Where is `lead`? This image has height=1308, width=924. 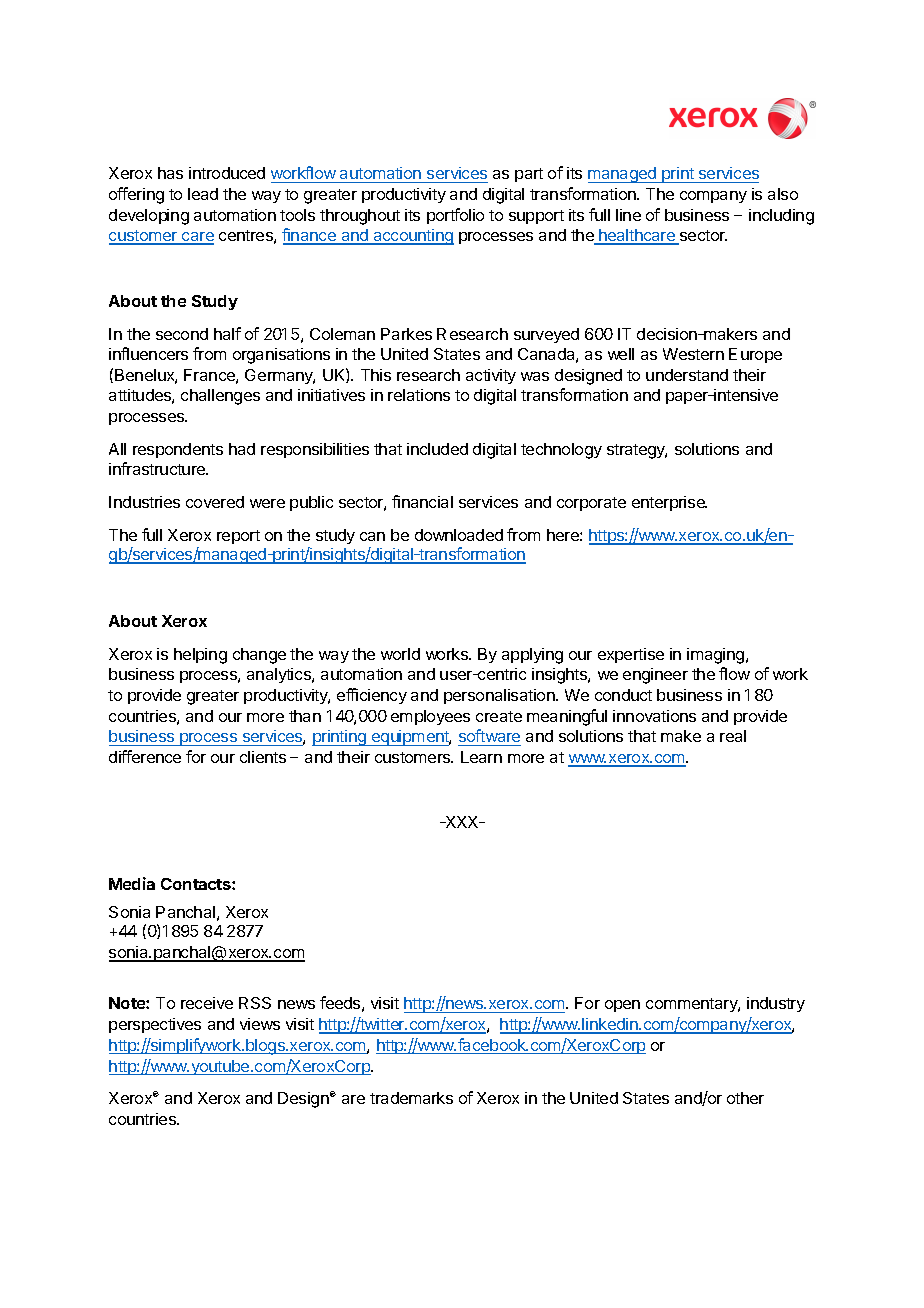 lead is located at coordinates (203, 194).
